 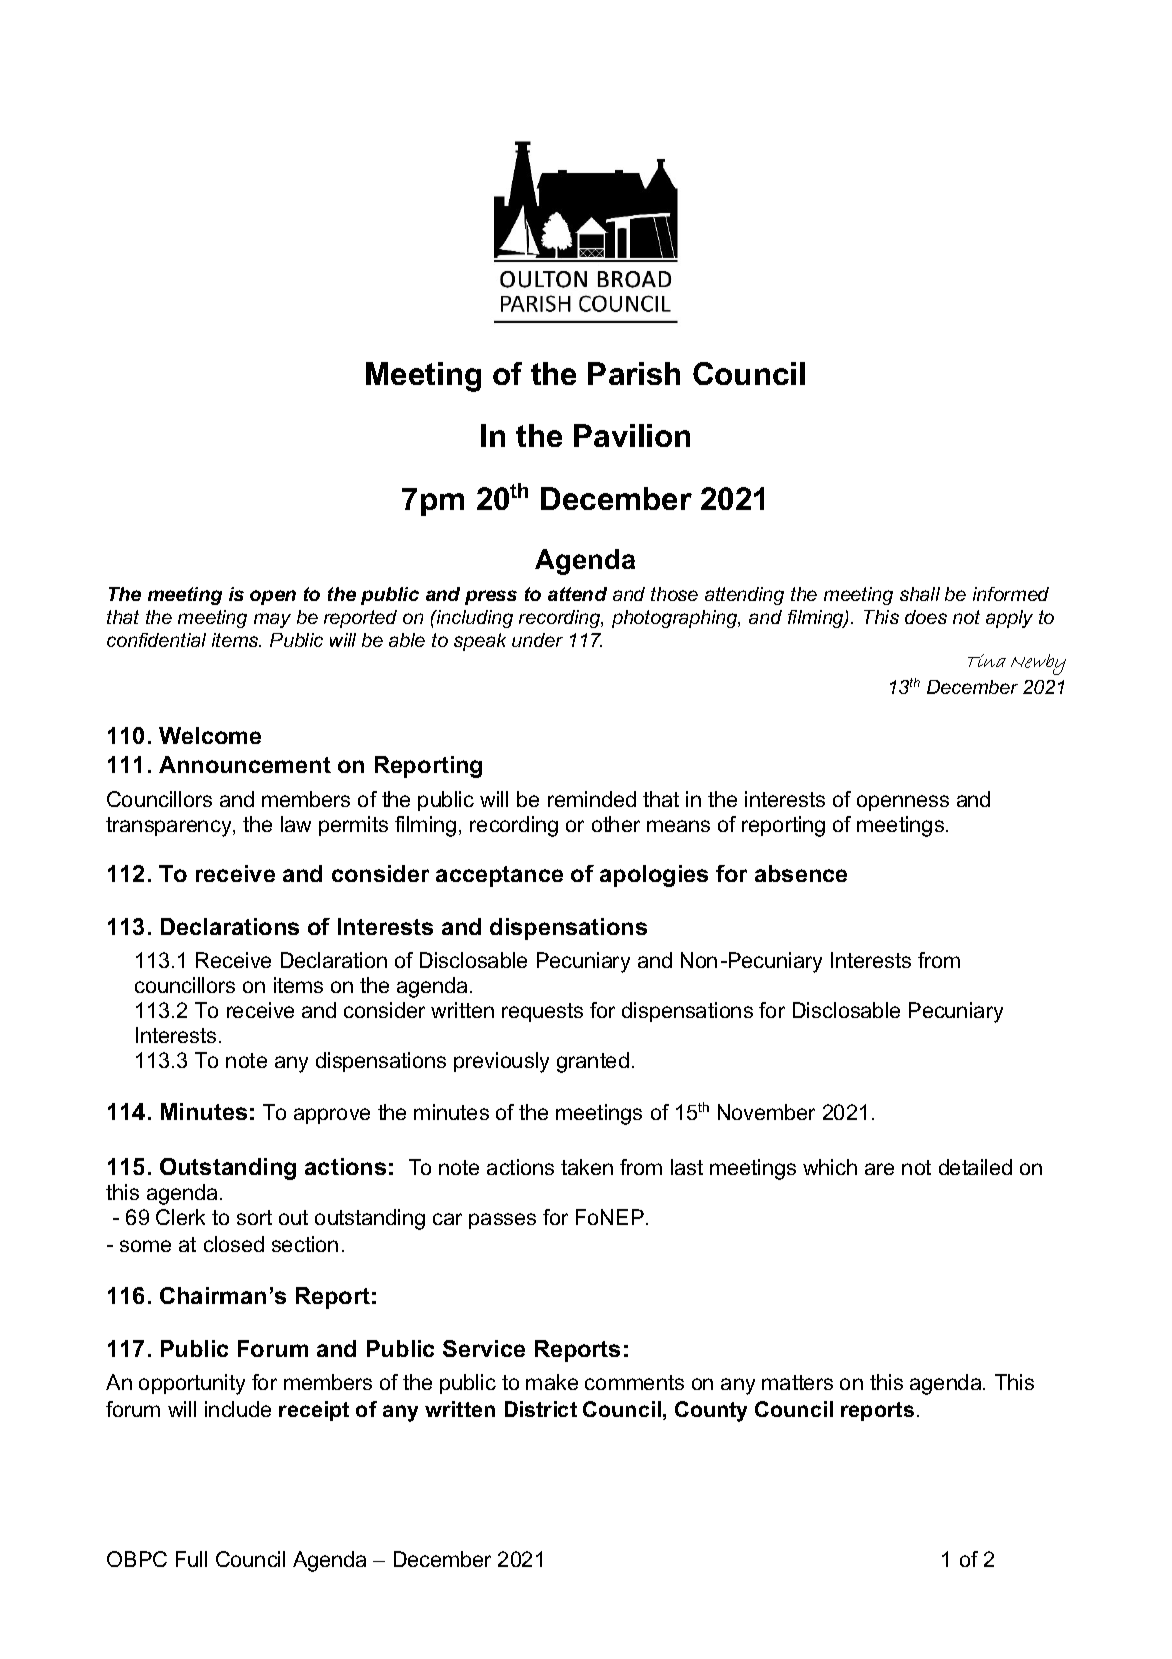 I want to click on shall, so click(x=920, y=594).
